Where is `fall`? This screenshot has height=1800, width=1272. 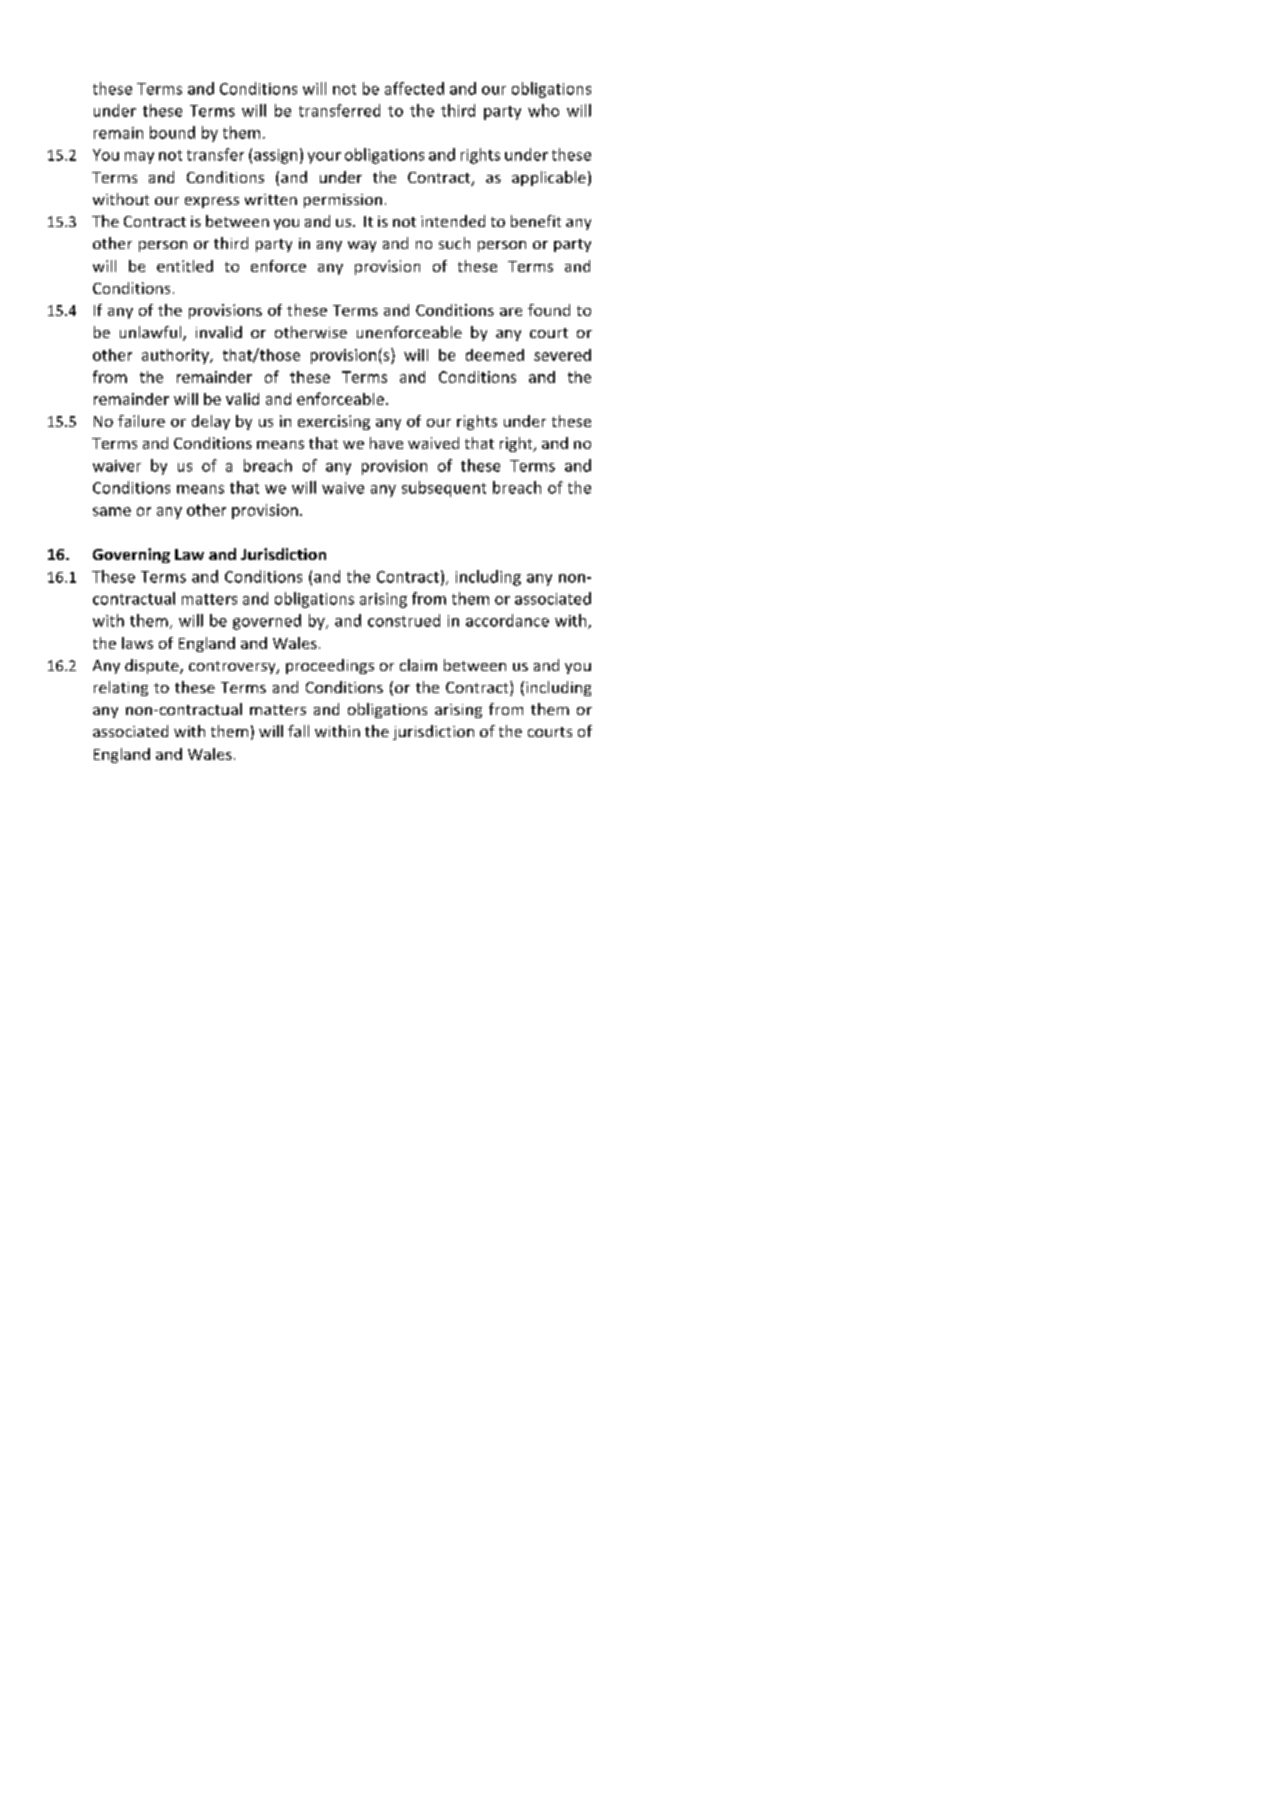
fall is located at coordinates (298, 731).
